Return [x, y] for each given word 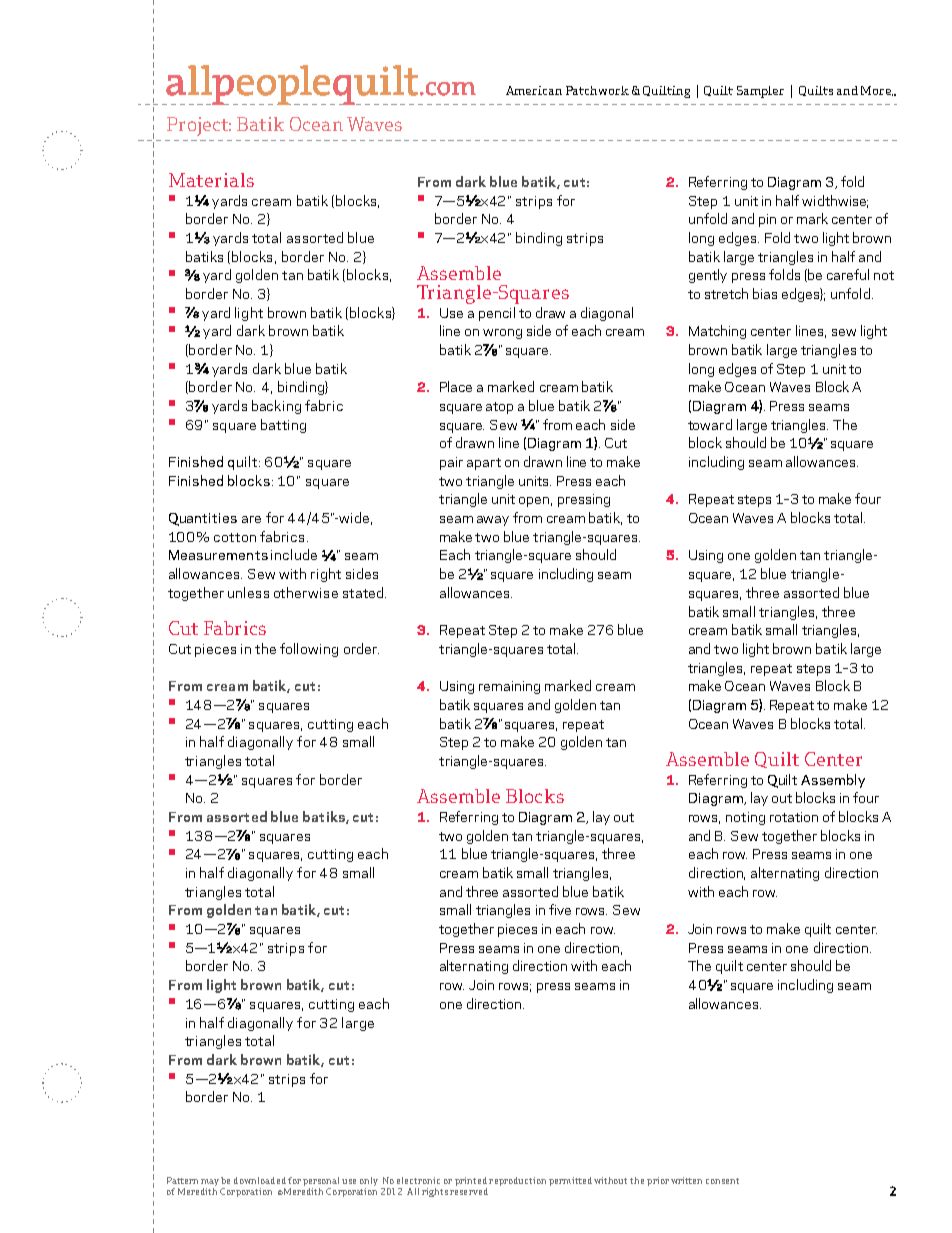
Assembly [833, 781]
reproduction [517, 1181]
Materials [211, 180]
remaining [509, 687]
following [309, 650]
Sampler [760, 92]
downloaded [260, 1180]
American [534, 90]
